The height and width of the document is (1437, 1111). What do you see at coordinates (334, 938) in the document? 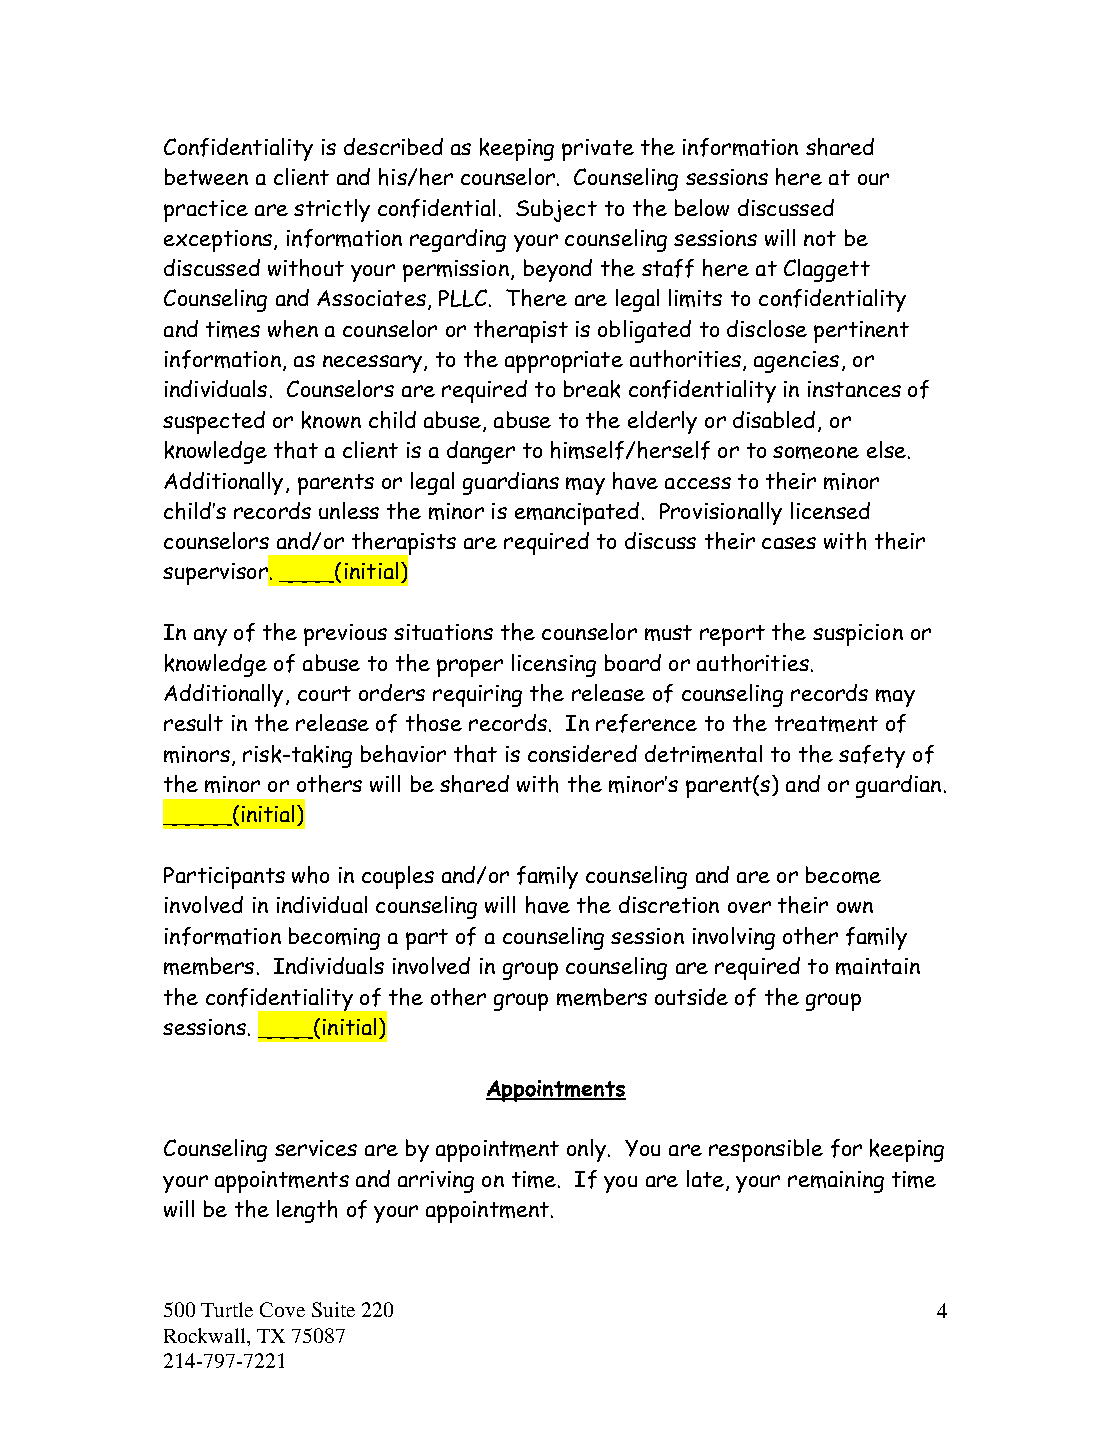
I see `becoming` at bounding box center [334, 938].
